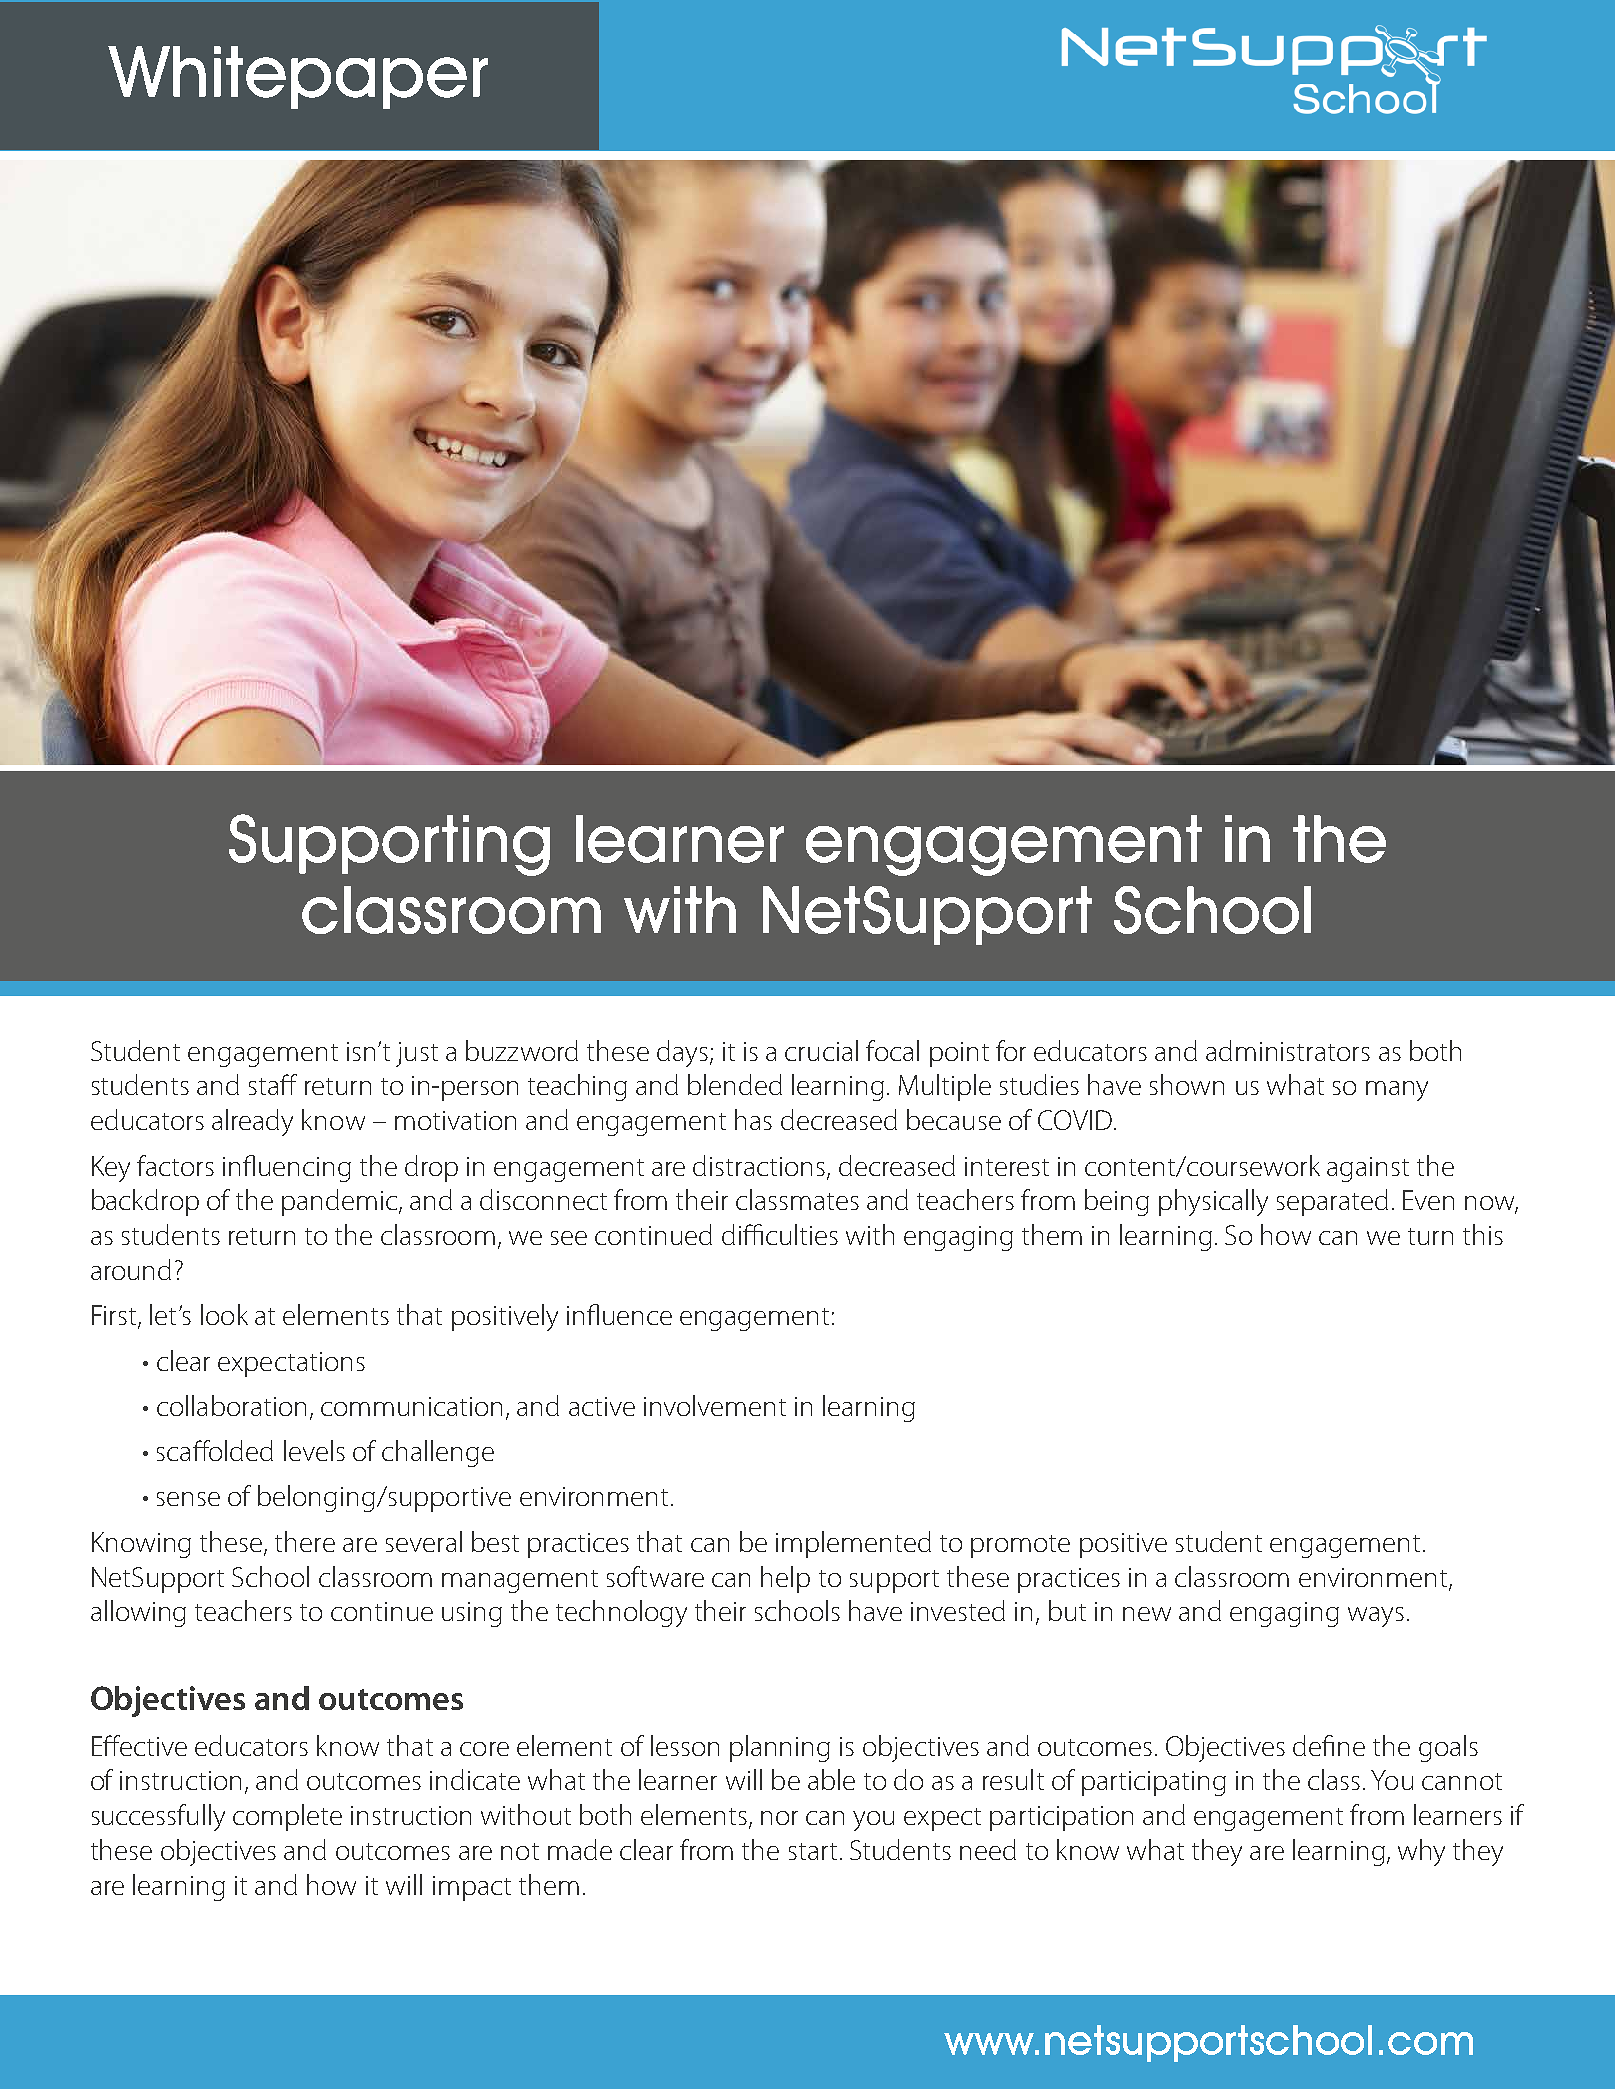 The height and width of the screenshot is (2089, 1615). What do you see at coordinates (1011, 1050) in the screenshot?
I see `for` at bounding box center [1011, 1050].
